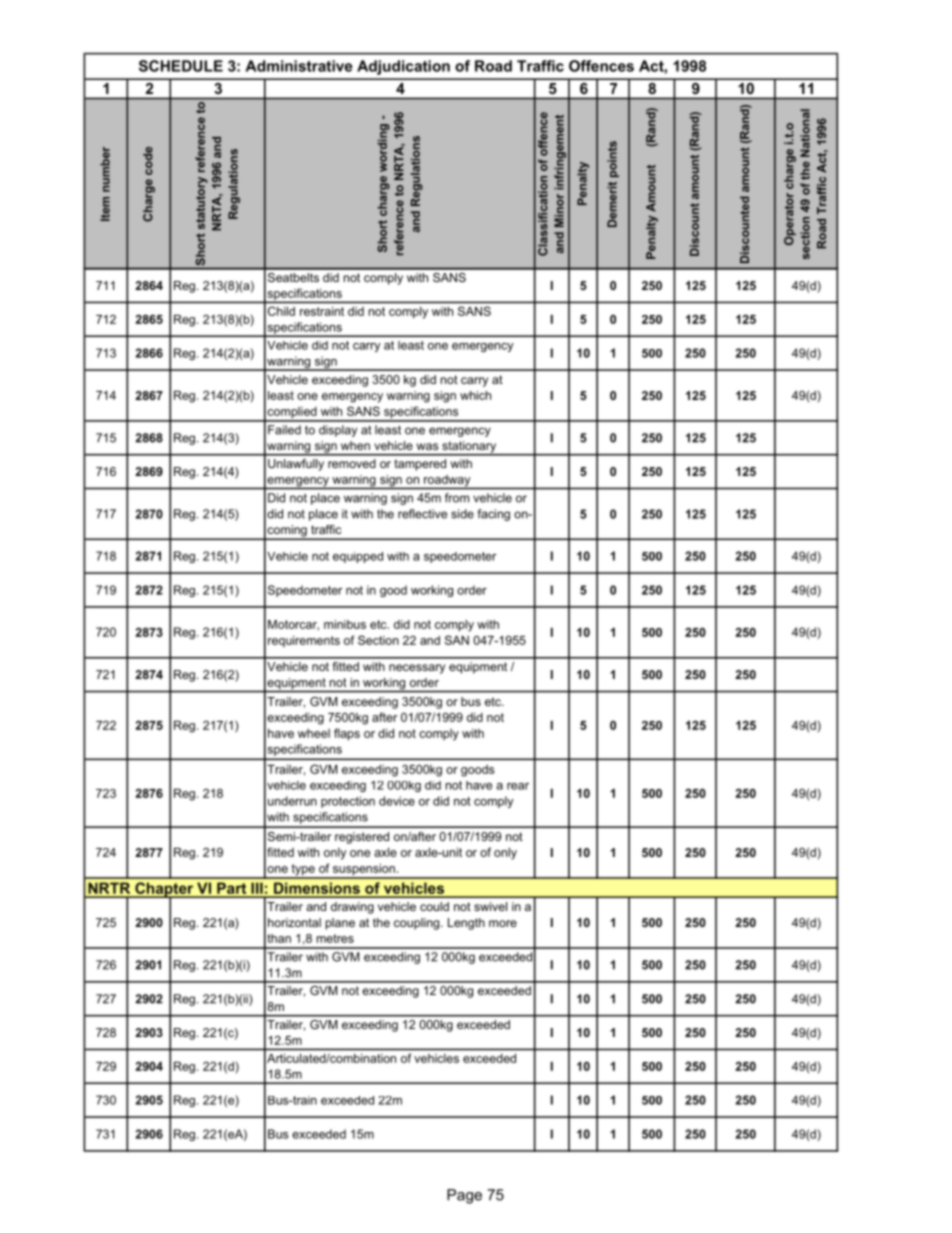 Image resolution: width=952 pixels, height=1233 pixels. What do you see at coordinates (181, 66) in the page?
I see `SCHEDULE` at bounding box center [181, 66].
